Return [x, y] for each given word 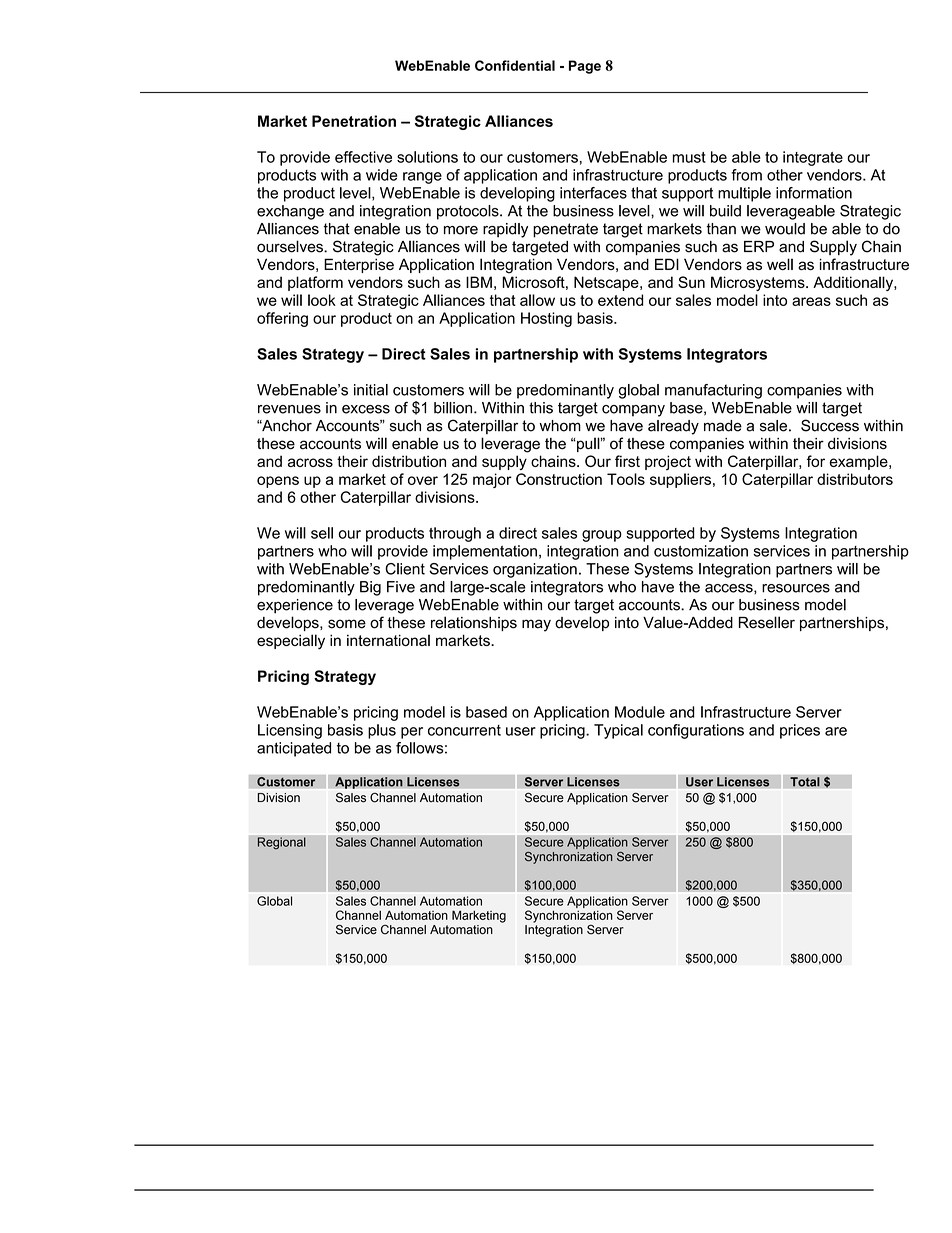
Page [585, 67]
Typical [618, 731]
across [310, 462]
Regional [281, 843]
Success [830, 425]
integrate [813, 158]
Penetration [354, 121]
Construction [559, 479]
